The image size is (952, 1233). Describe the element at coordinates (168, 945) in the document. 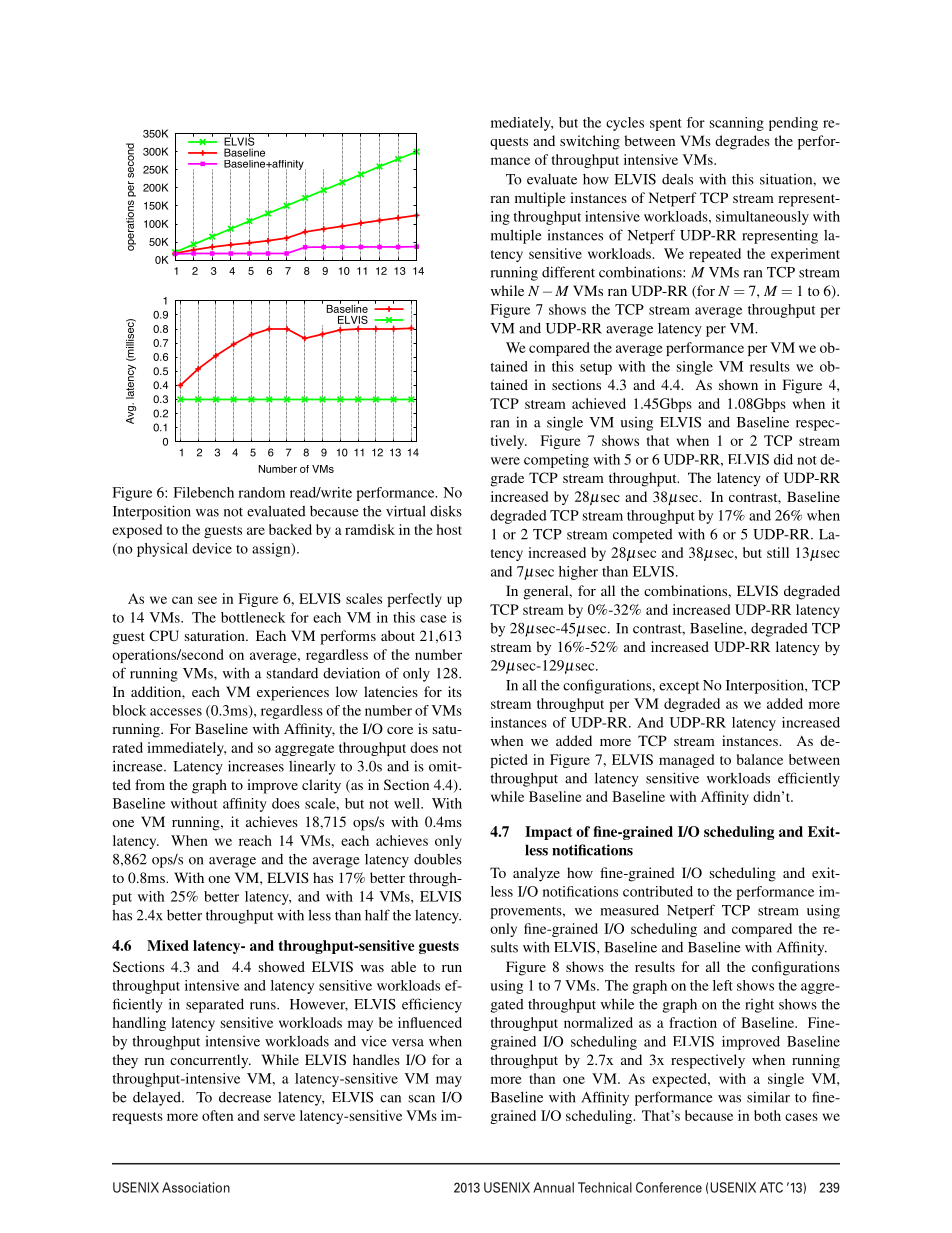

I see `Mixed` at that location.
